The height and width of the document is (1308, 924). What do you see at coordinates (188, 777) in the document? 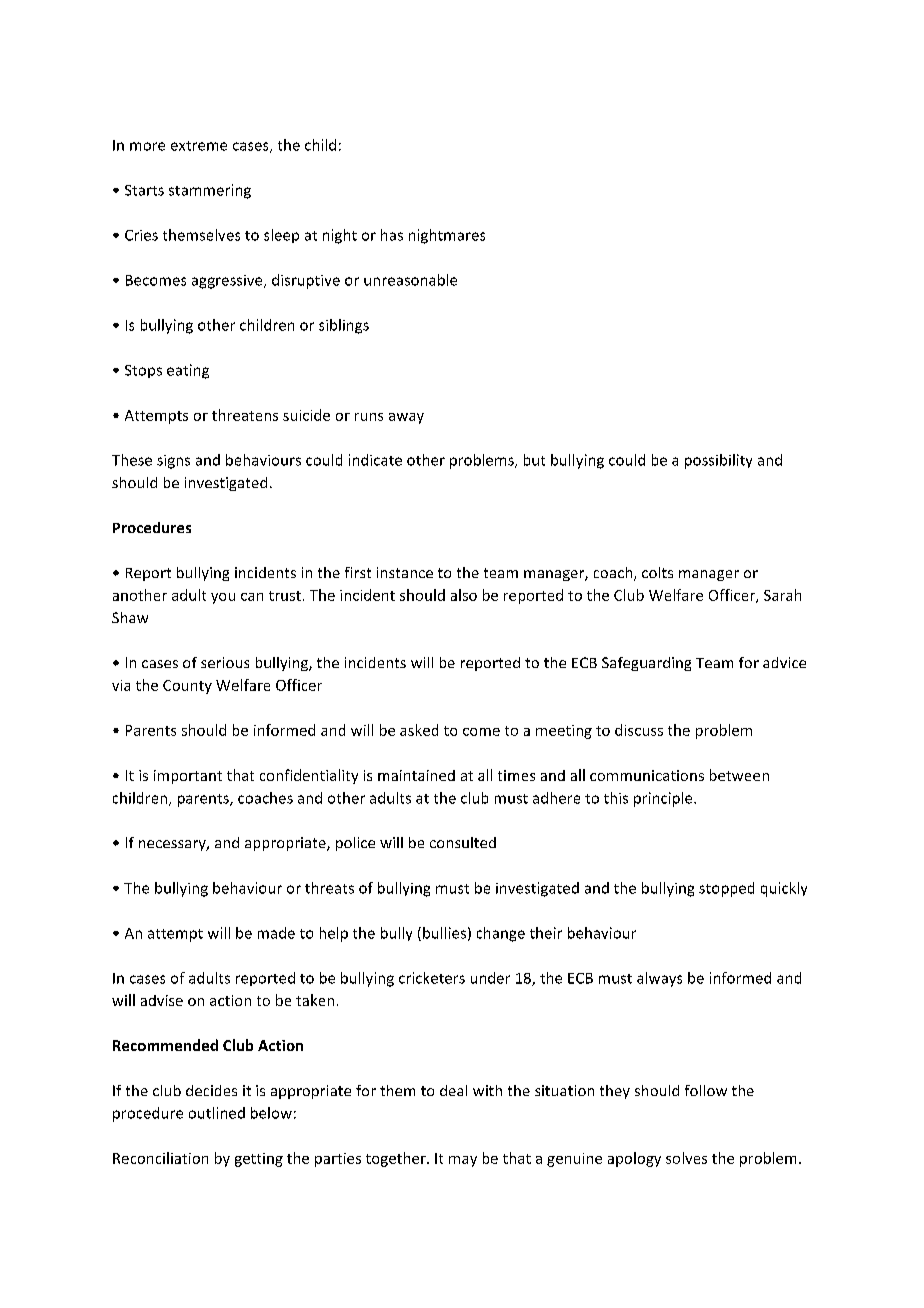
I see `important` at bounding box center [188, 777].
